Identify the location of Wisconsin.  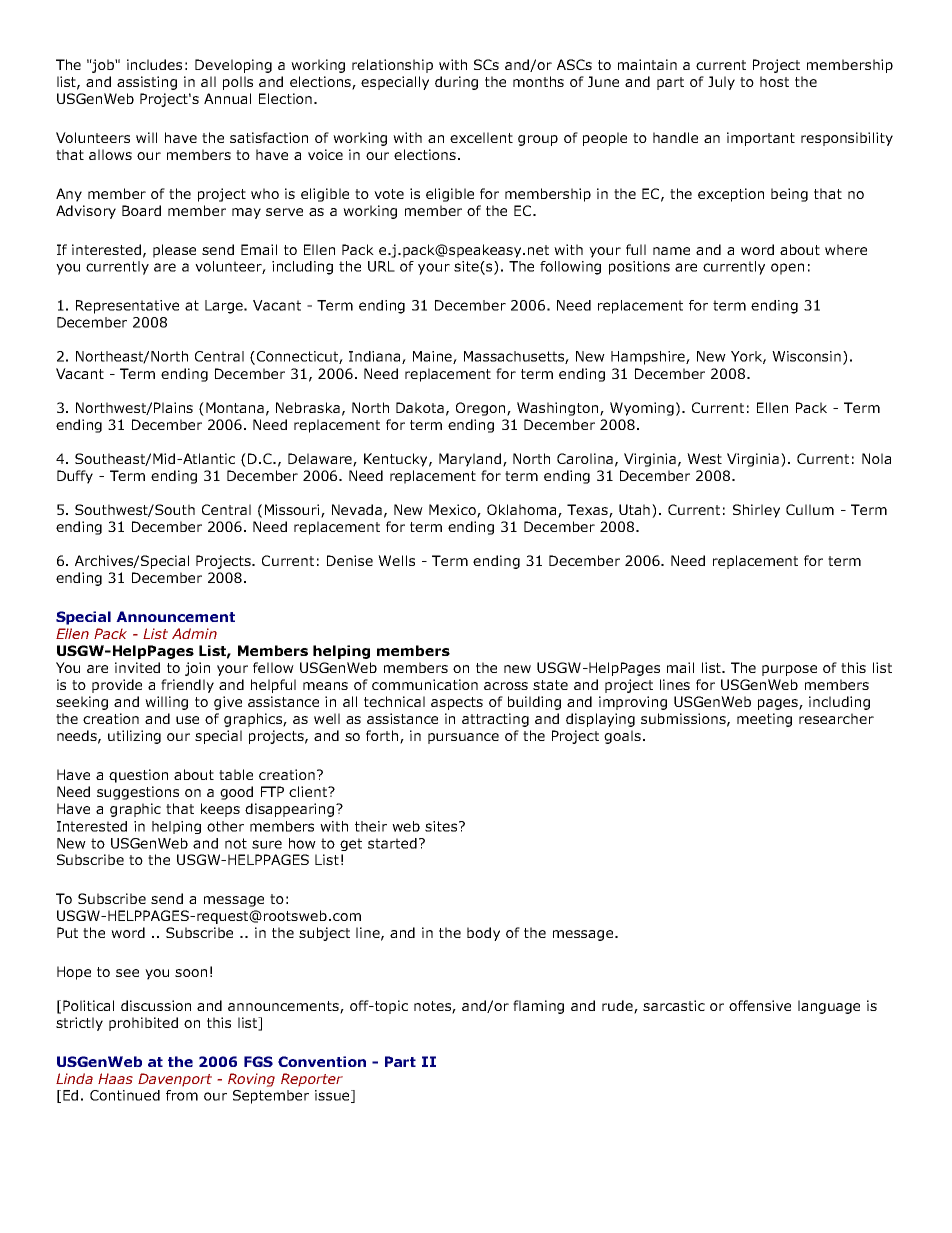
(806, 356).
